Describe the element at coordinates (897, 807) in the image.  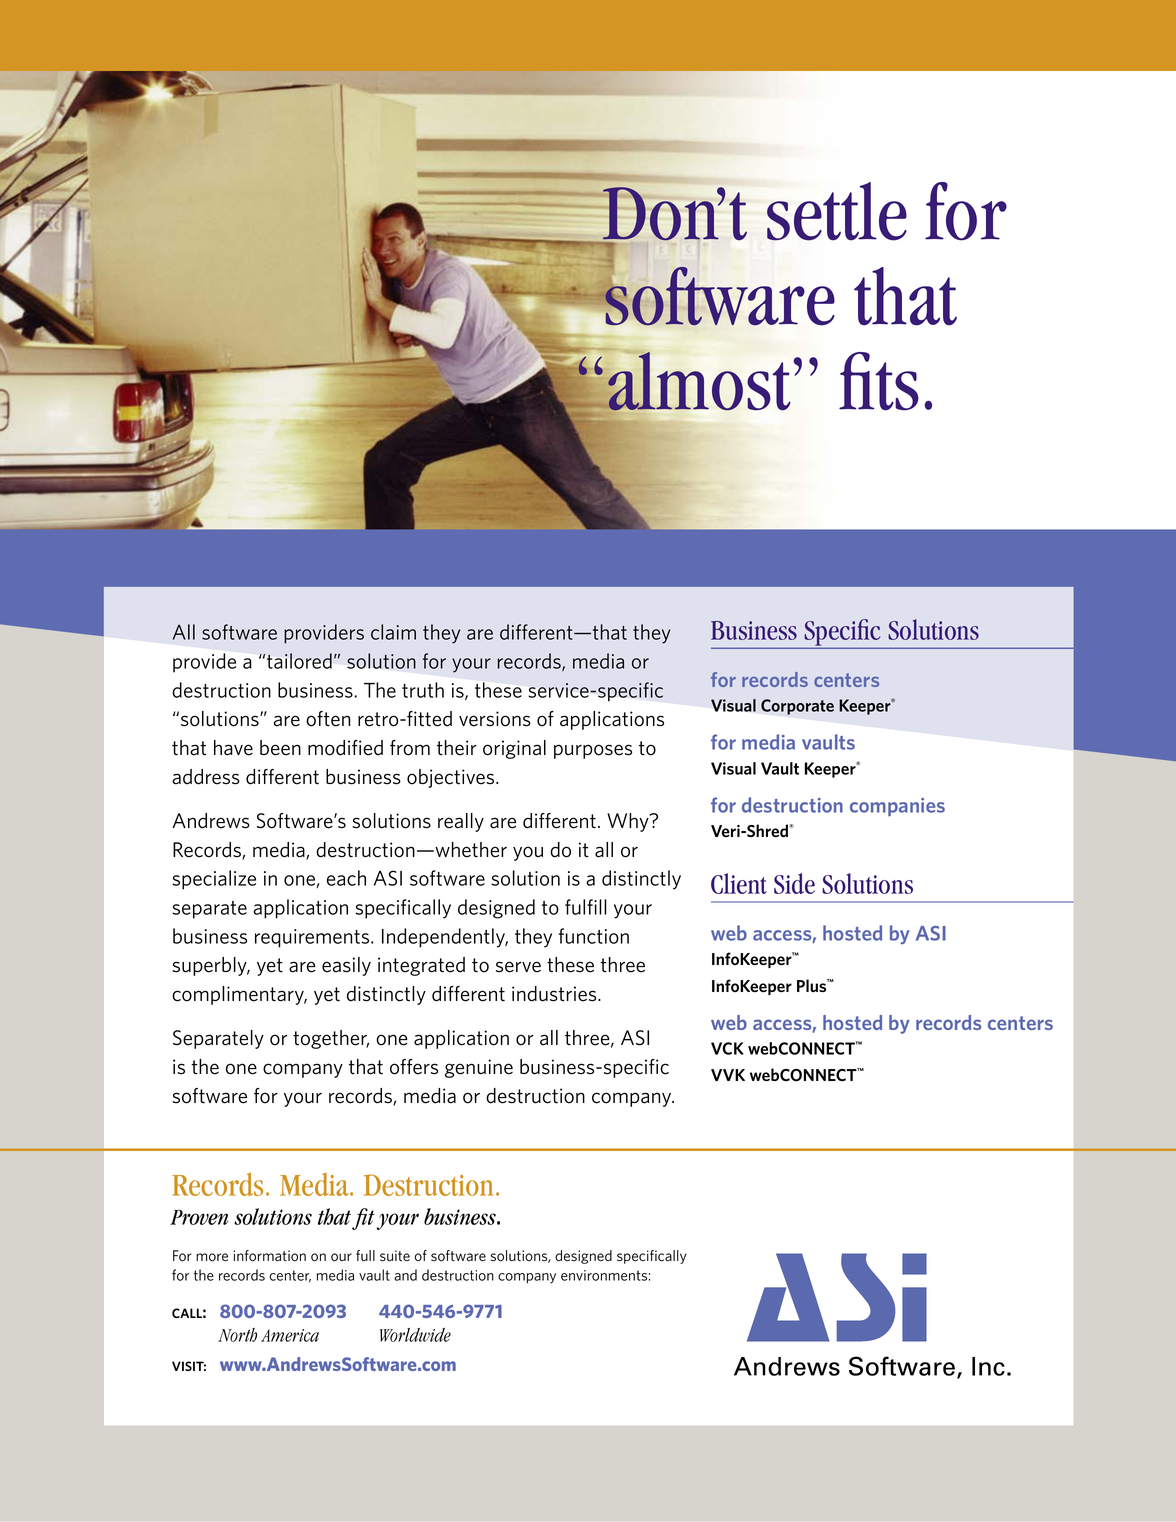
I see `companies` at that location.
